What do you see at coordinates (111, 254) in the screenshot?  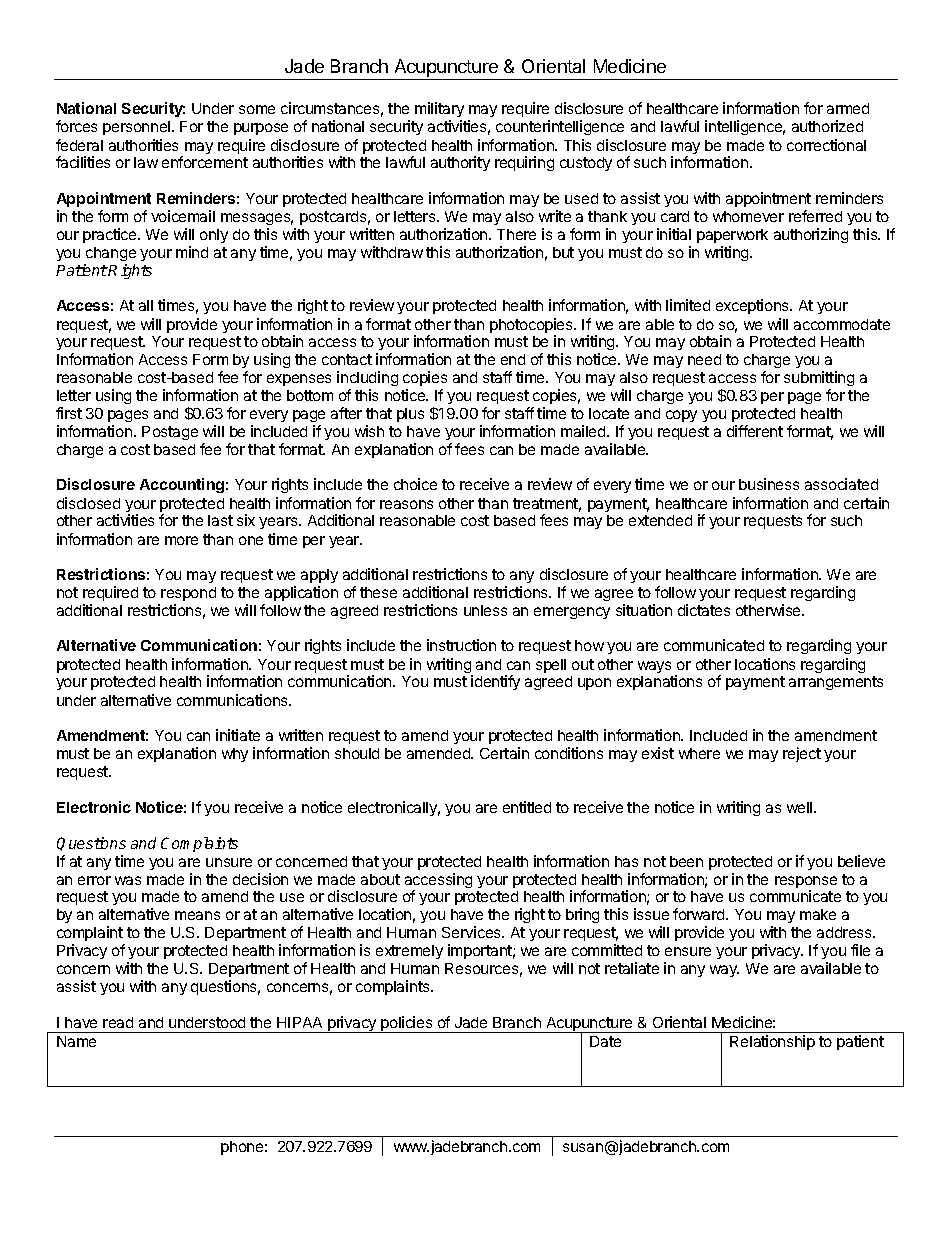 I see `change` at bounding box center [111, 254].
